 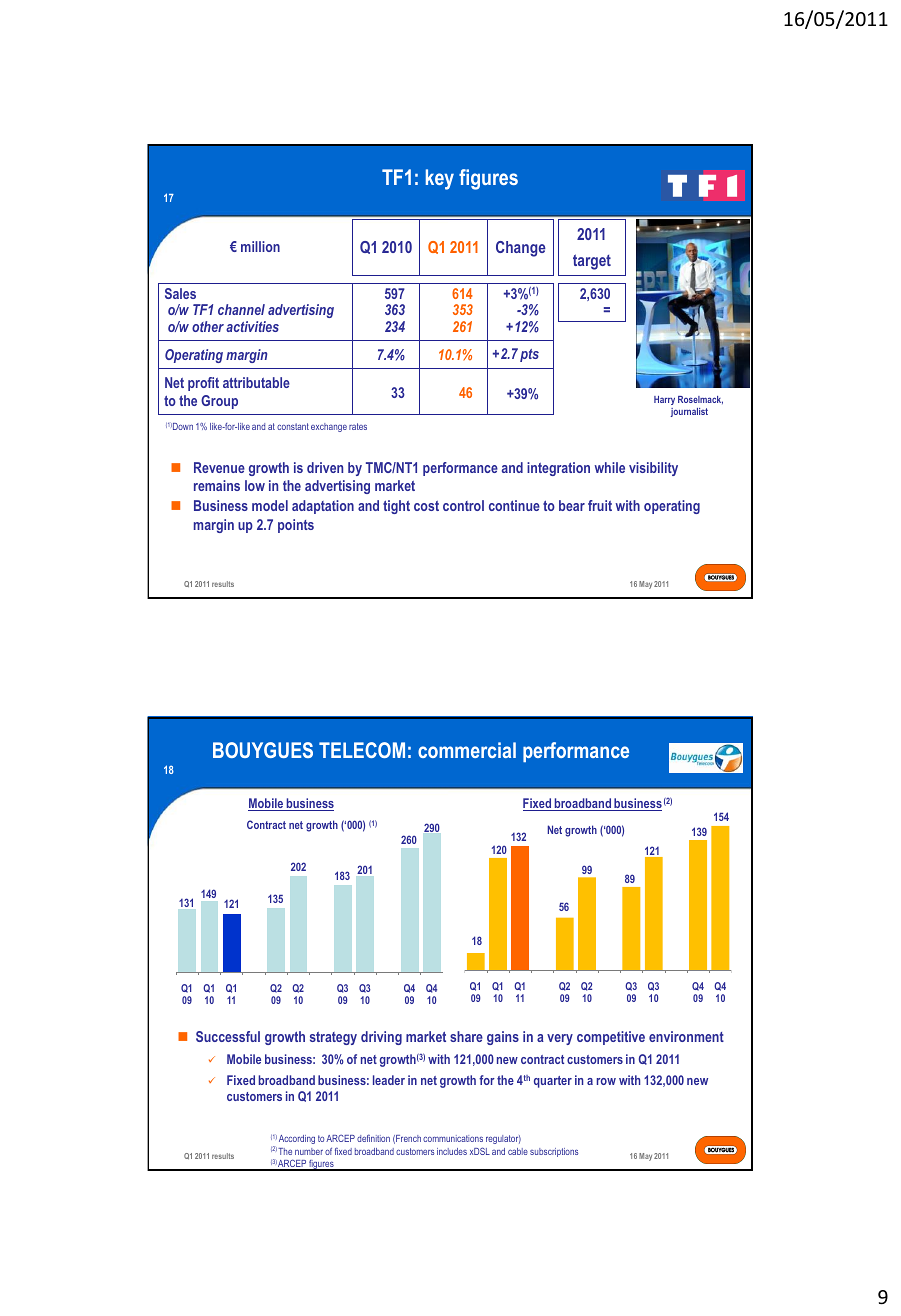 What do you see at coordinates (270, 505) in the screenshot?
I see `model` at bounding box center [270, 505].
